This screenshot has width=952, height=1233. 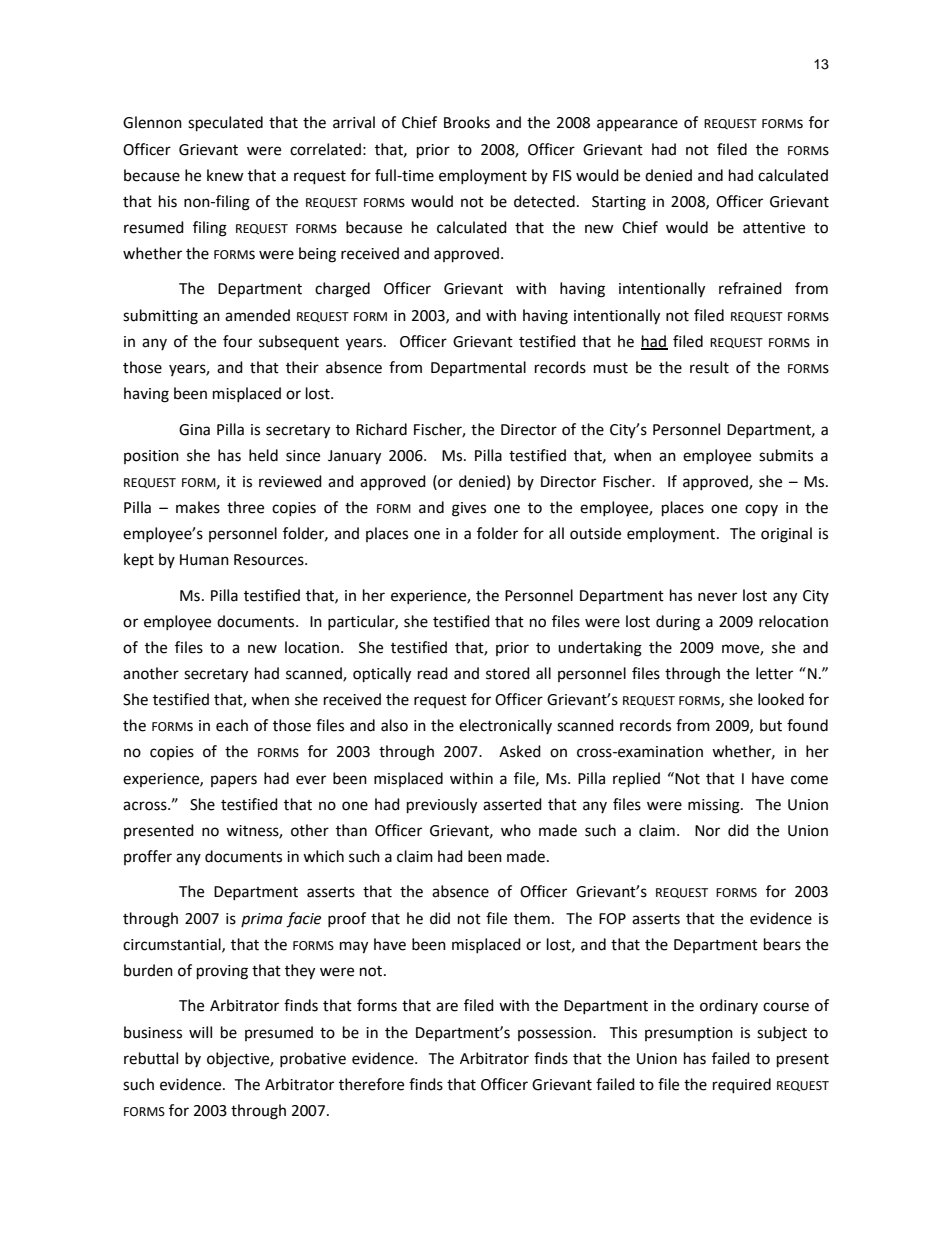 What do you see at coordinates (637, 125) in the screenshot?
I see `appearance` at bounding box center [637, 125].
